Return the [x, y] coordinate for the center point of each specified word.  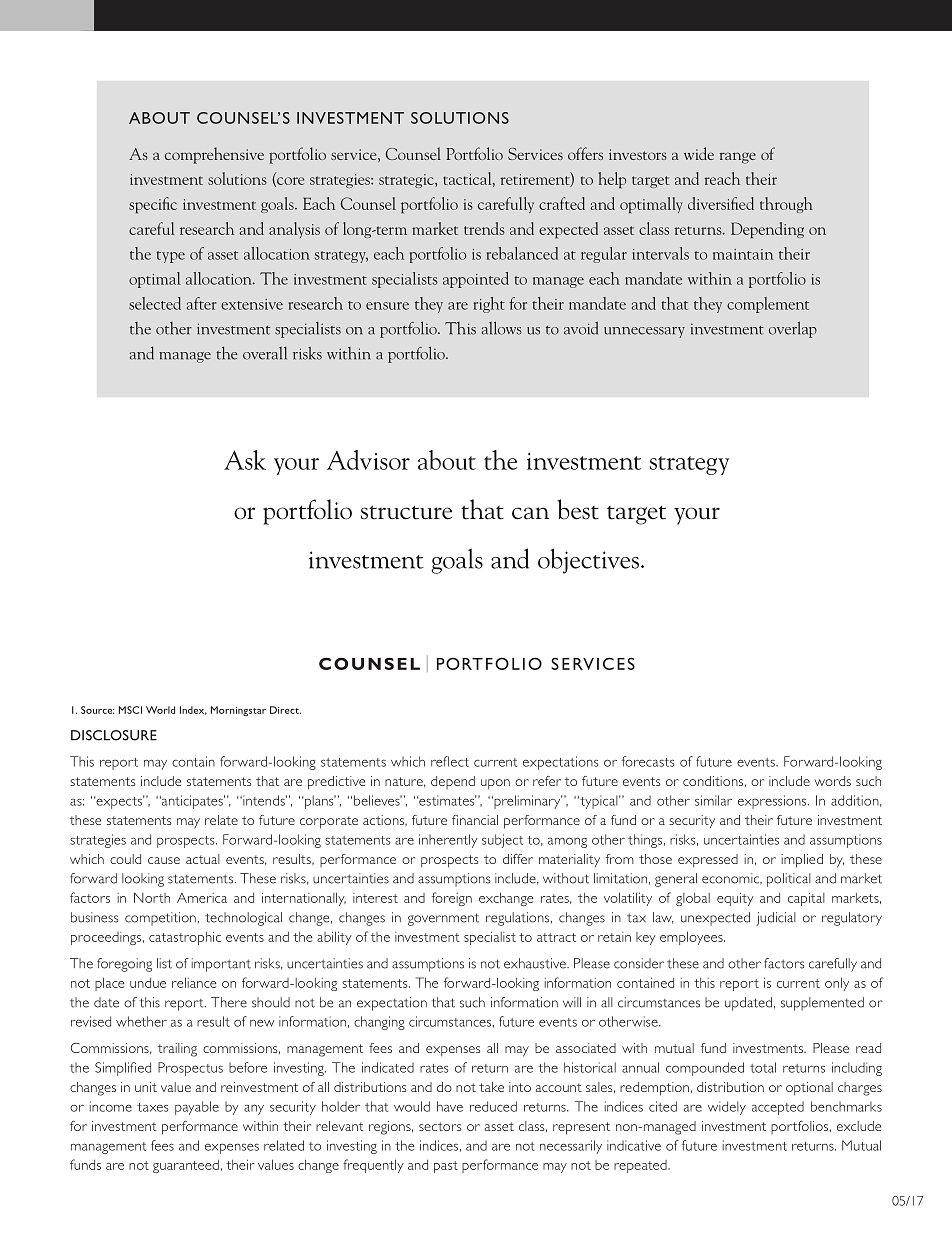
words [832, 781]
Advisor [368, 460]
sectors [440, 1126]
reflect [450, 761]
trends [484, 228]
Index [193, 710]
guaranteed [186, 1166]
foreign [452, 899]
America [202, 898]
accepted [778, 1108]
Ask [245, 460]
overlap [793, 329]
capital [806, 899]
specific [153, 205]
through [786, 205]
